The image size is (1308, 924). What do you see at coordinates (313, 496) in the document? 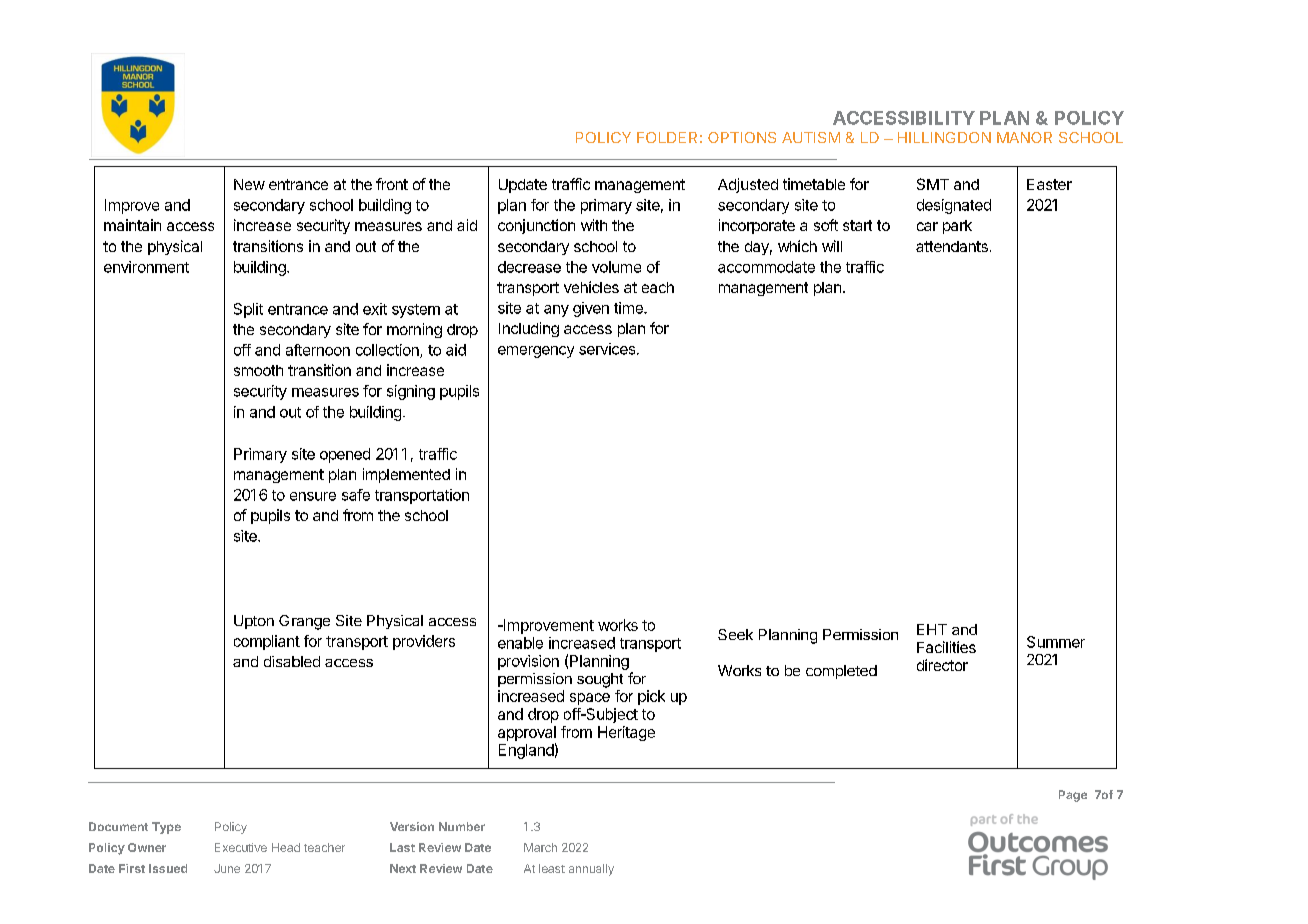
I see `ensure` at bounding box center [313, 496].
